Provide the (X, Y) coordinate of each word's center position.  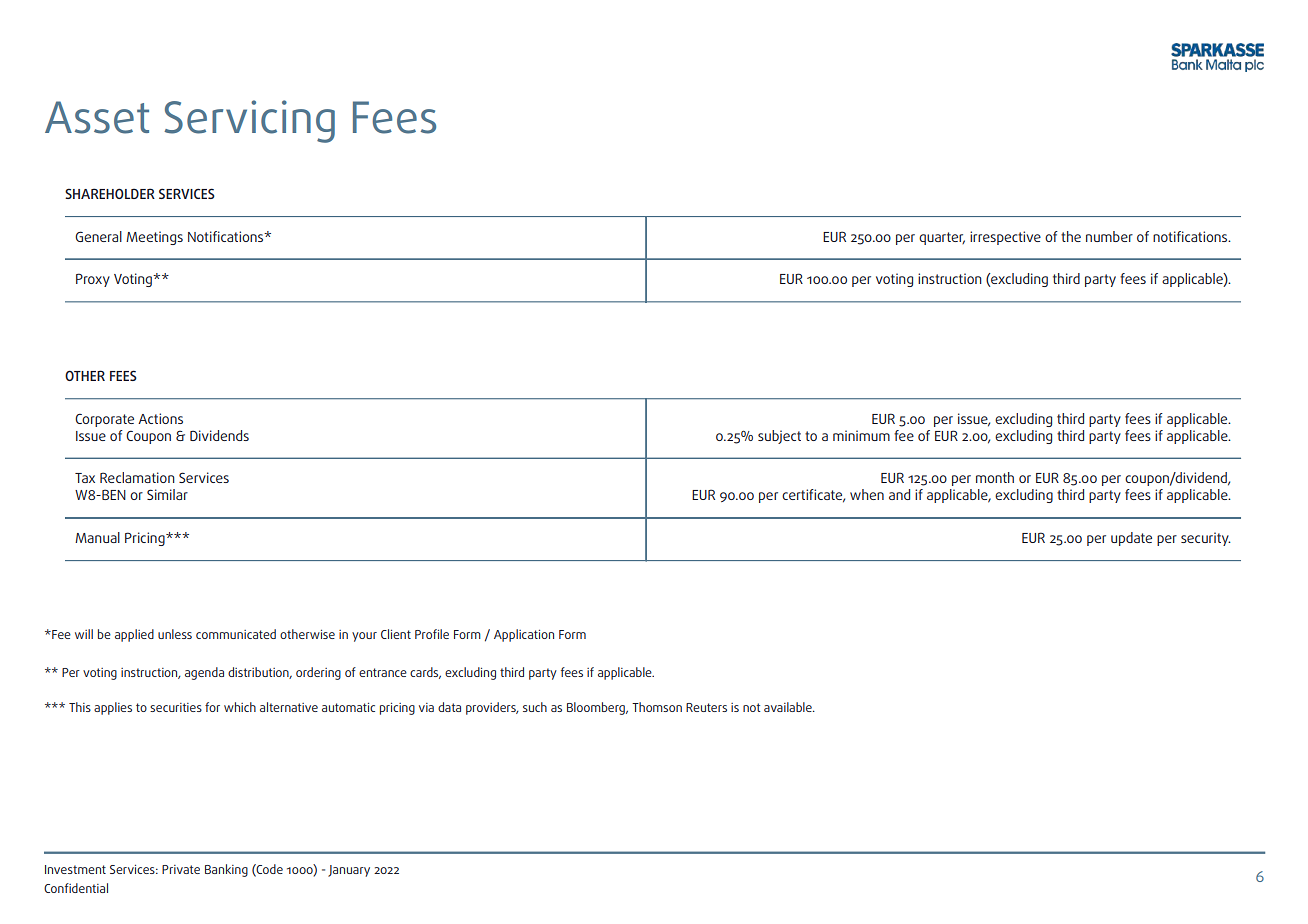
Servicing (249, 121)
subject (779, 437)
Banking (226, 870)
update (1131, 539)
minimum (861, 435)
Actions (160, 418)
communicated (236, 634)
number (1109, 236)
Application (524, 635)
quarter (942, 238)
